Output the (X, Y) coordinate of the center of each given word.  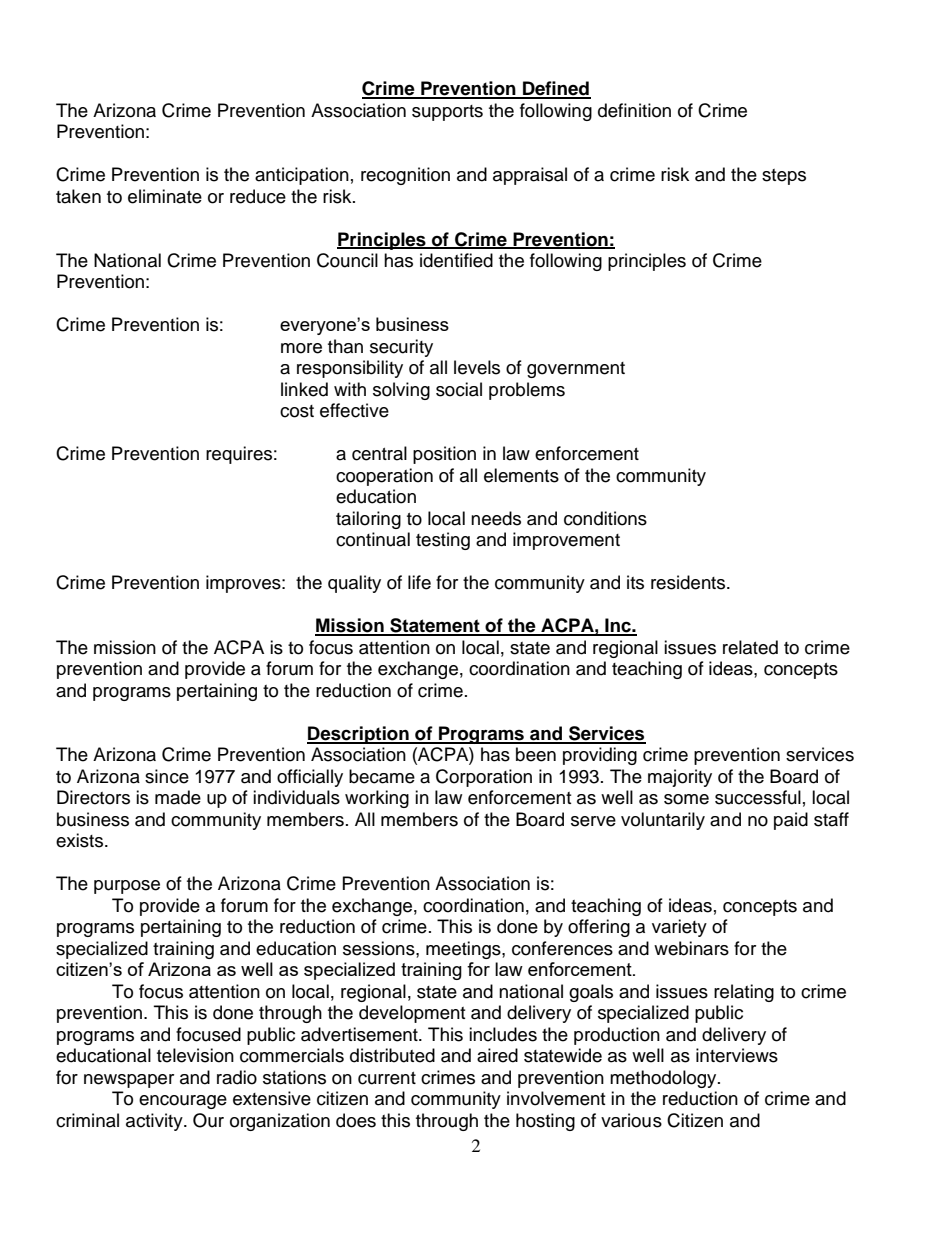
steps (784, 177)
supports (447, 113)
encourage (183, 1102)
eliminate (165, 196)
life (419, 582)
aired (497, 1055)
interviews (737, 1055)
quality (354, 584)
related (750, 647)
